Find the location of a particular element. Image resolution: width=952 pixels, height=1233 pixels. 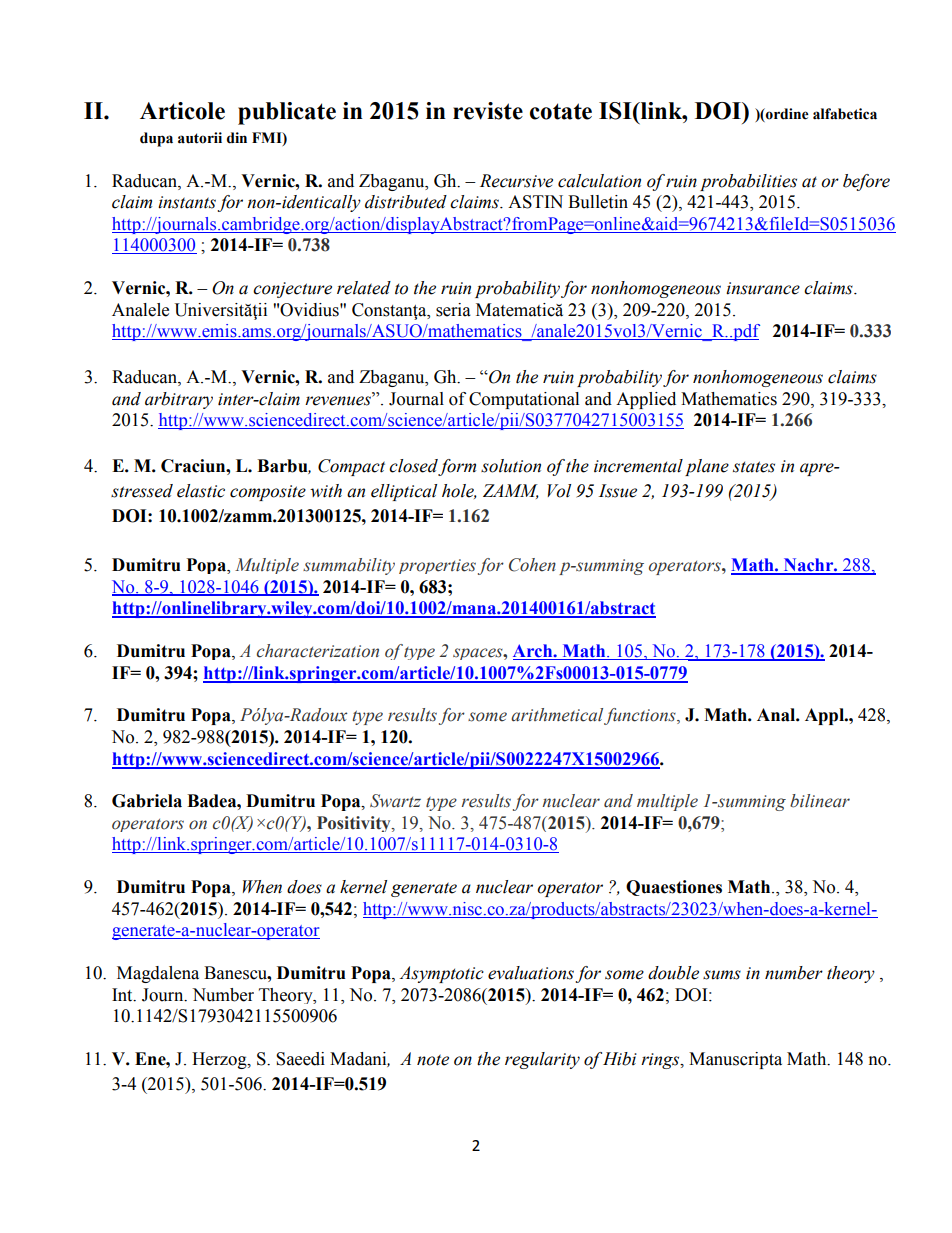

Cohen is located at coordinates (532, 565).
